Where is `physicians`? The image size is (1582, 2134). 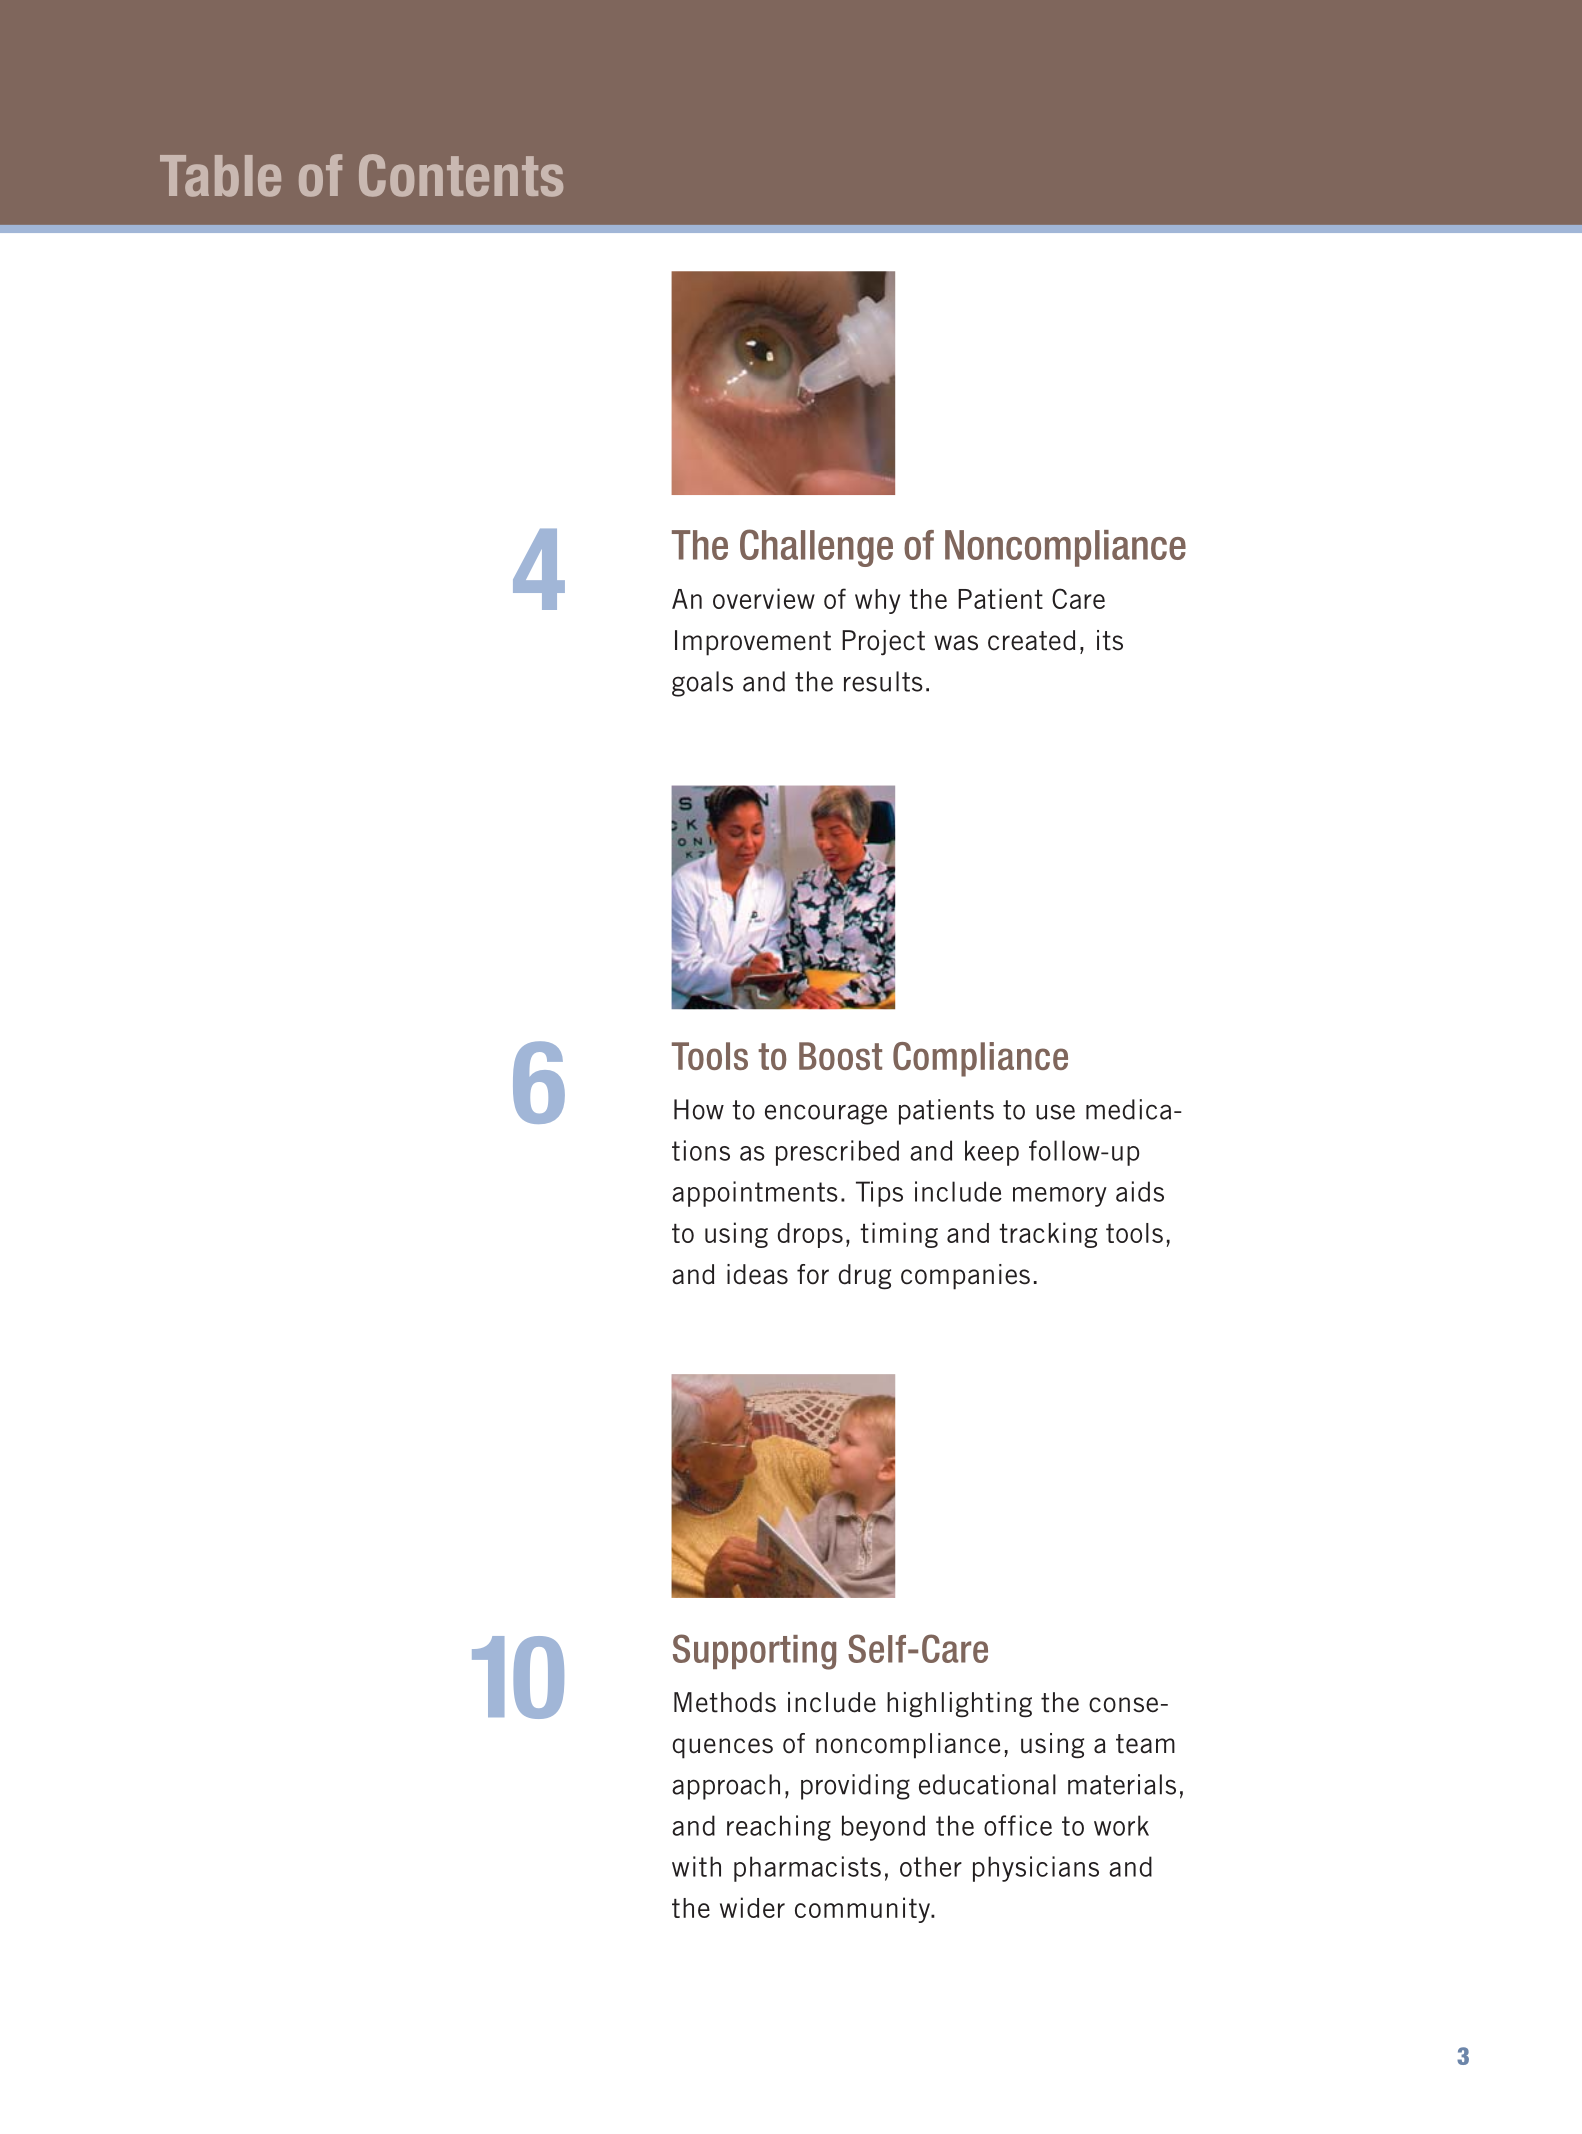
physicians is located at coordinates (1036, 1869).
